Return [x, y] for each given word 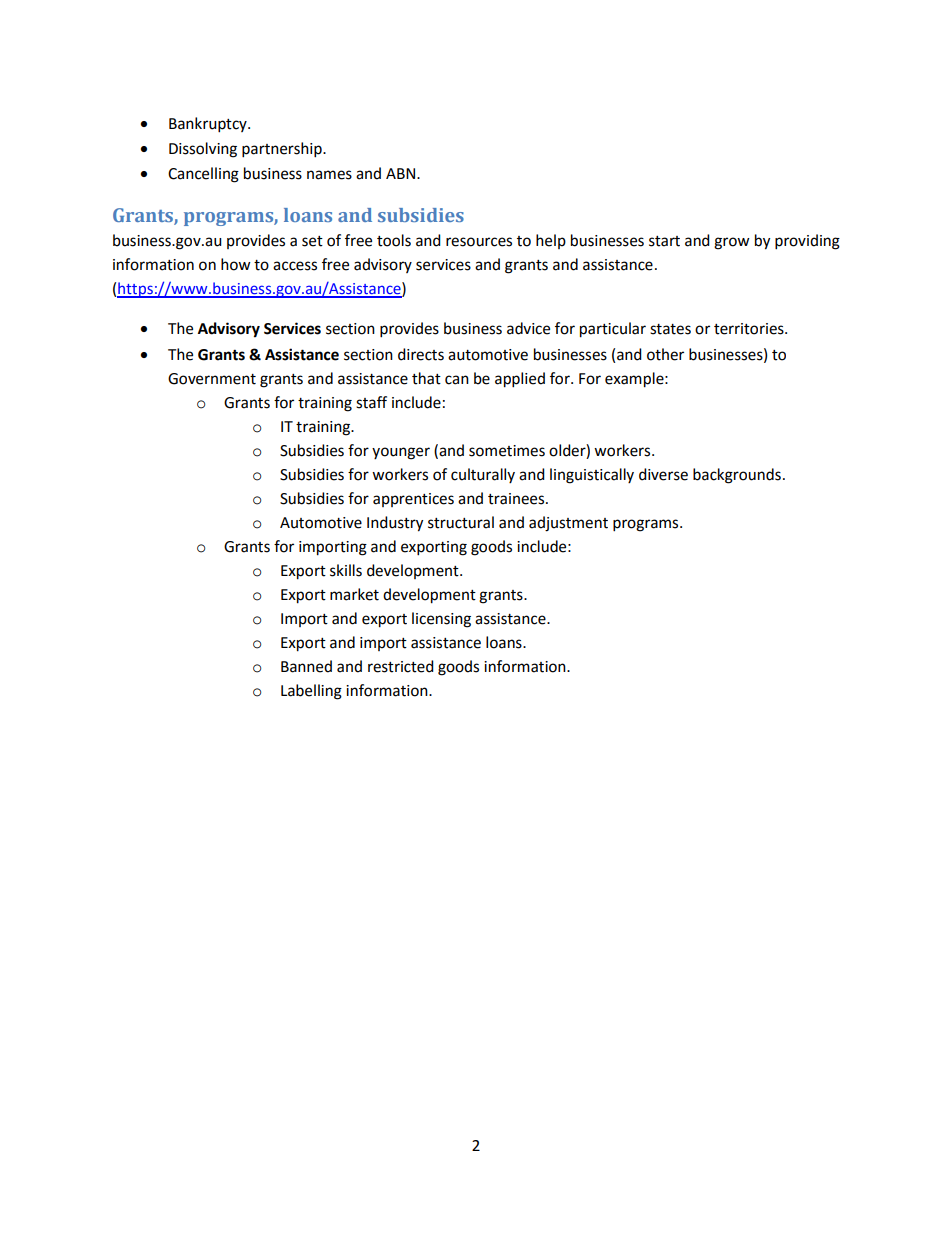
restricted [401, 666]
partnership [283, 150]
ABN [400, 173]
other [665, 354]
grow [732, 243]
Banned [306, 666]
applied [520, 380]
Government [212, 379]
